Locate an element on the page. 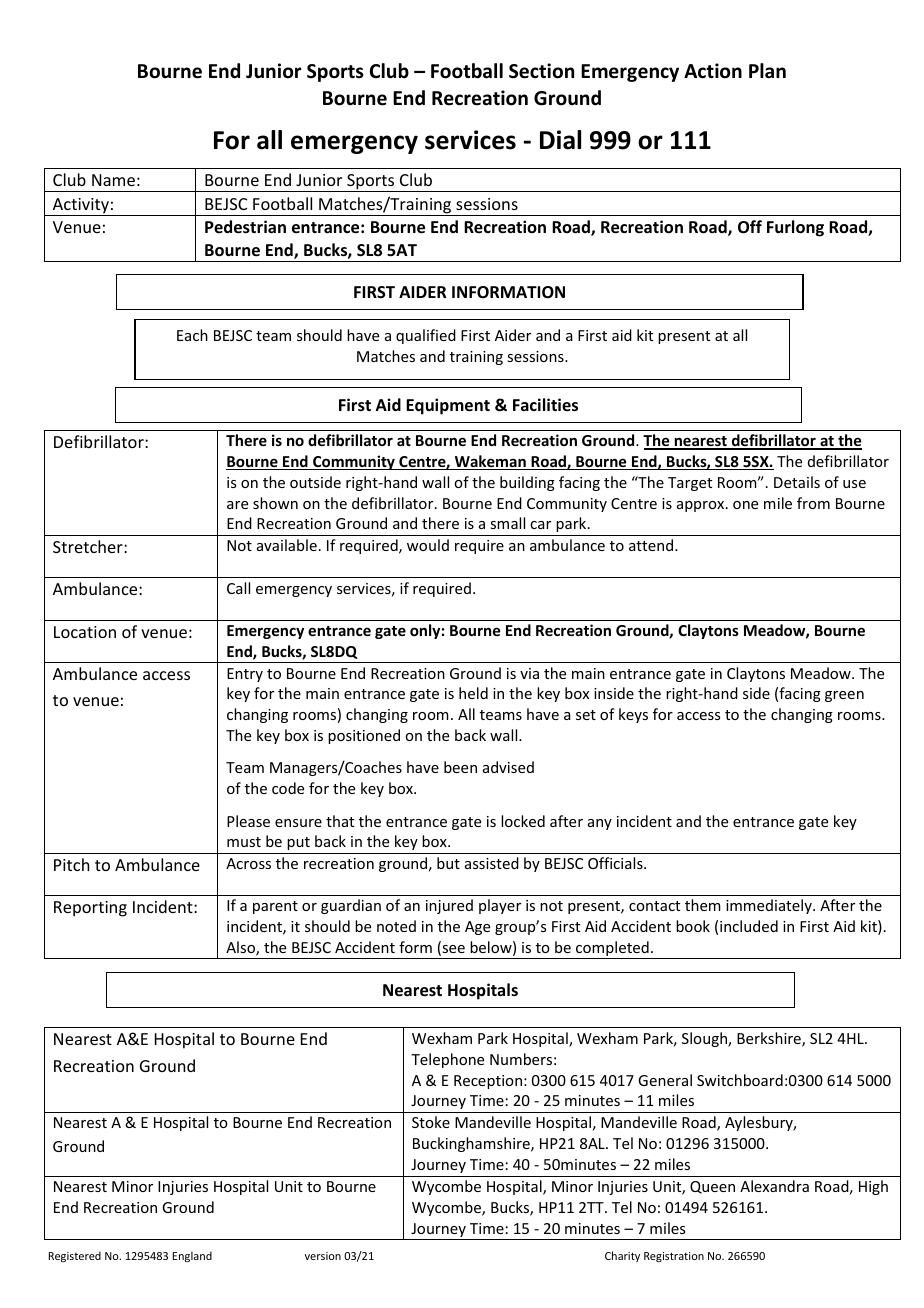  England is located at coordinates (192, 1257).
